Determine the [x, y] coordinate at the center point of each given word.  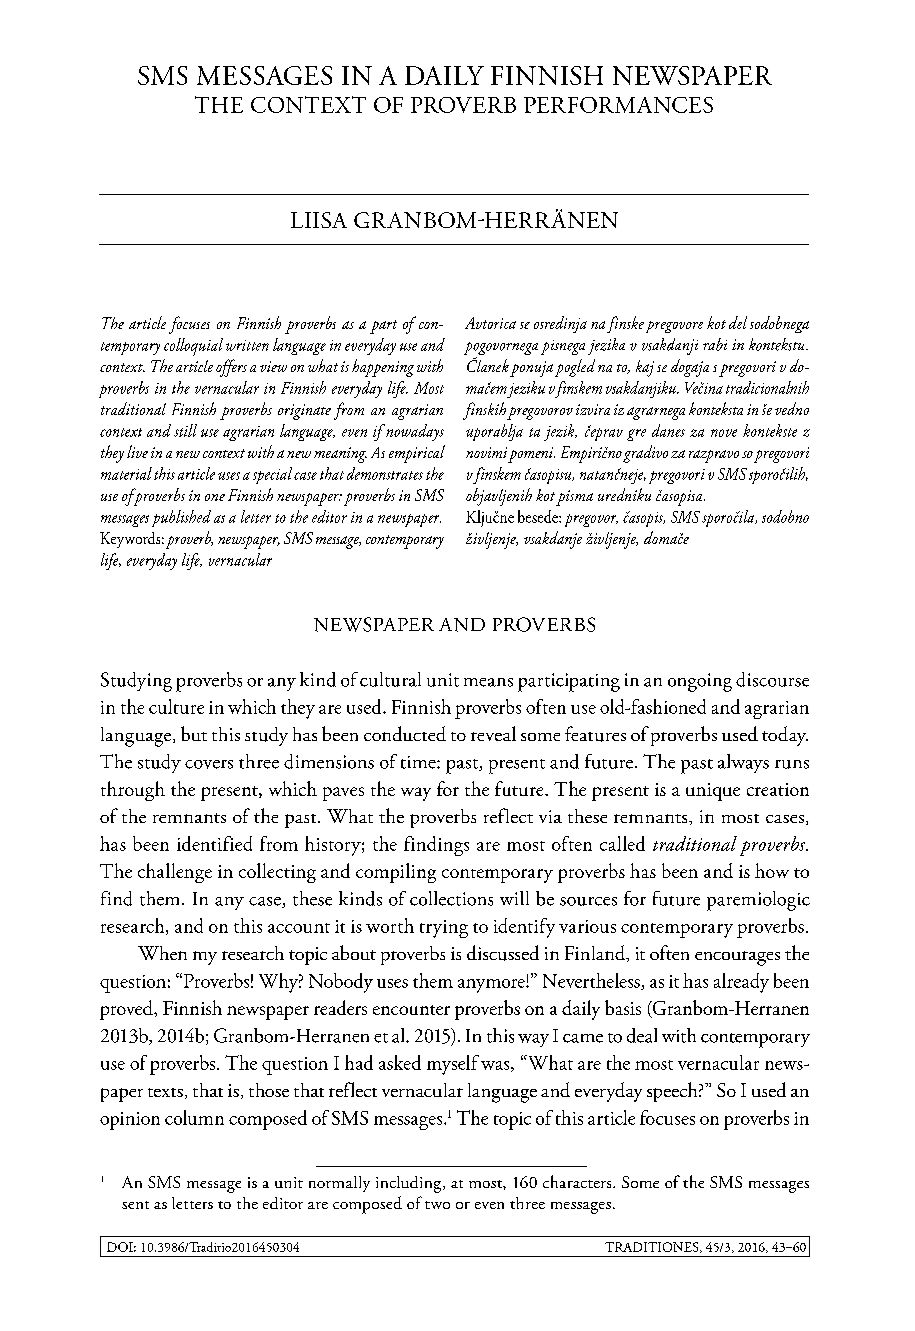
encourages [737, 958]
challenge [175, 873]
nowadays [414, 432]
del [738, 322]
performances [618, 105]
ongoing [700, 682]
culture [176, 706]
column [194, 1117]
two [437, 1205]
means [488, 682]
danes [668, 430]
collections [451, 898]
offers [231, 368]
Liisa [319, 220]
